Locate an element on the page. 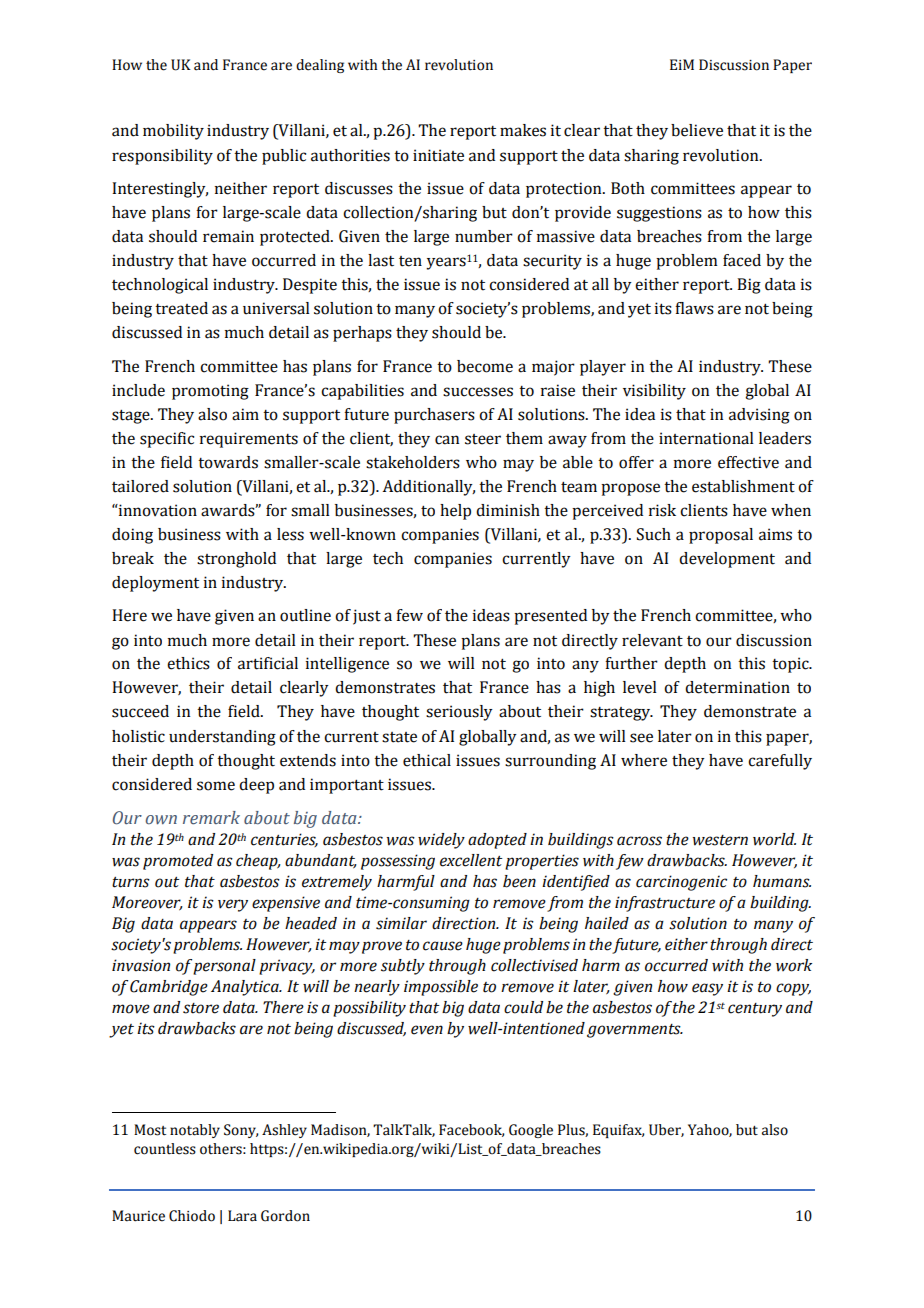 This document has width=924, height=1308. determination is located at coordinates (737, 687).
